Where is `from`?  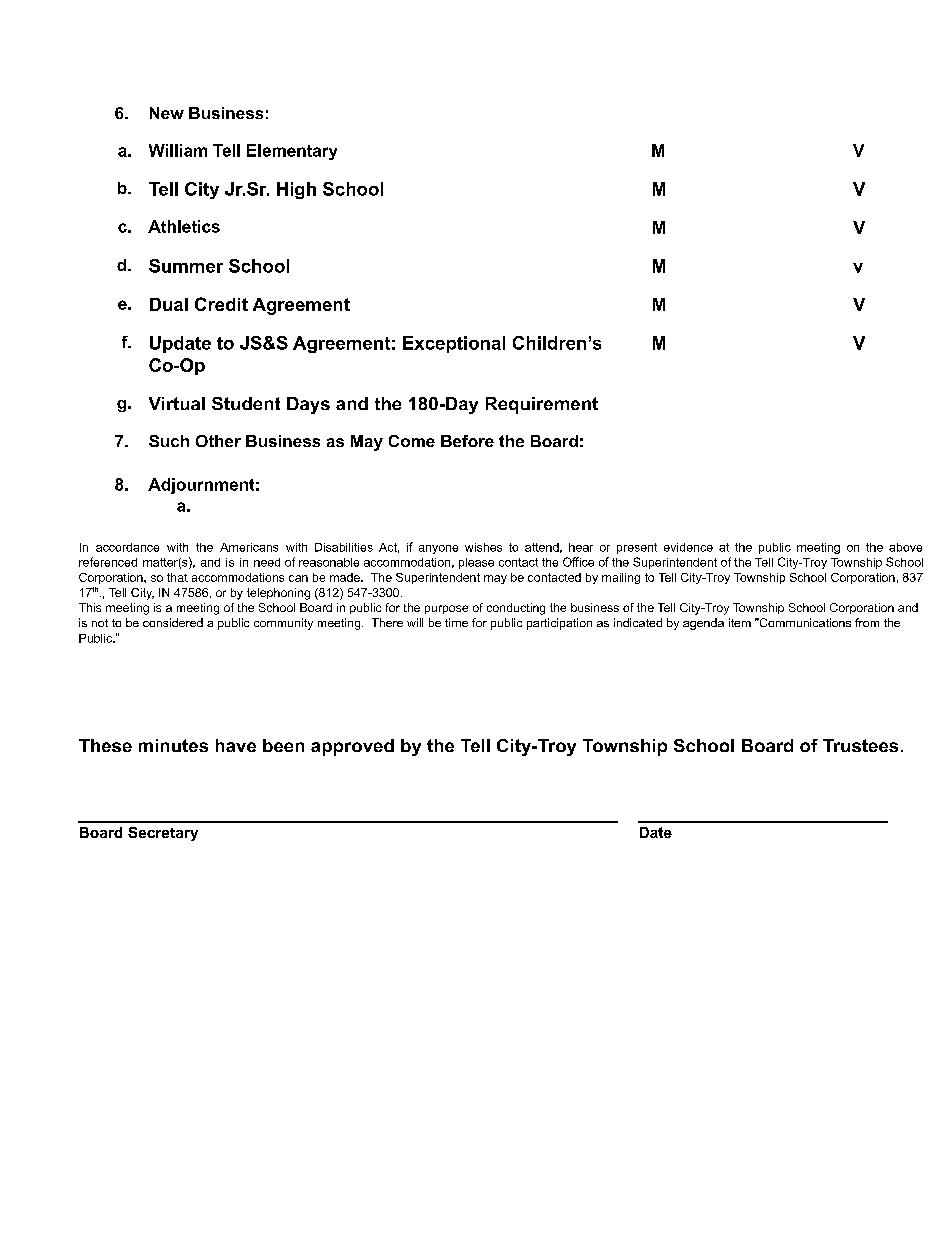 from is located at coordinates (867, 622).
